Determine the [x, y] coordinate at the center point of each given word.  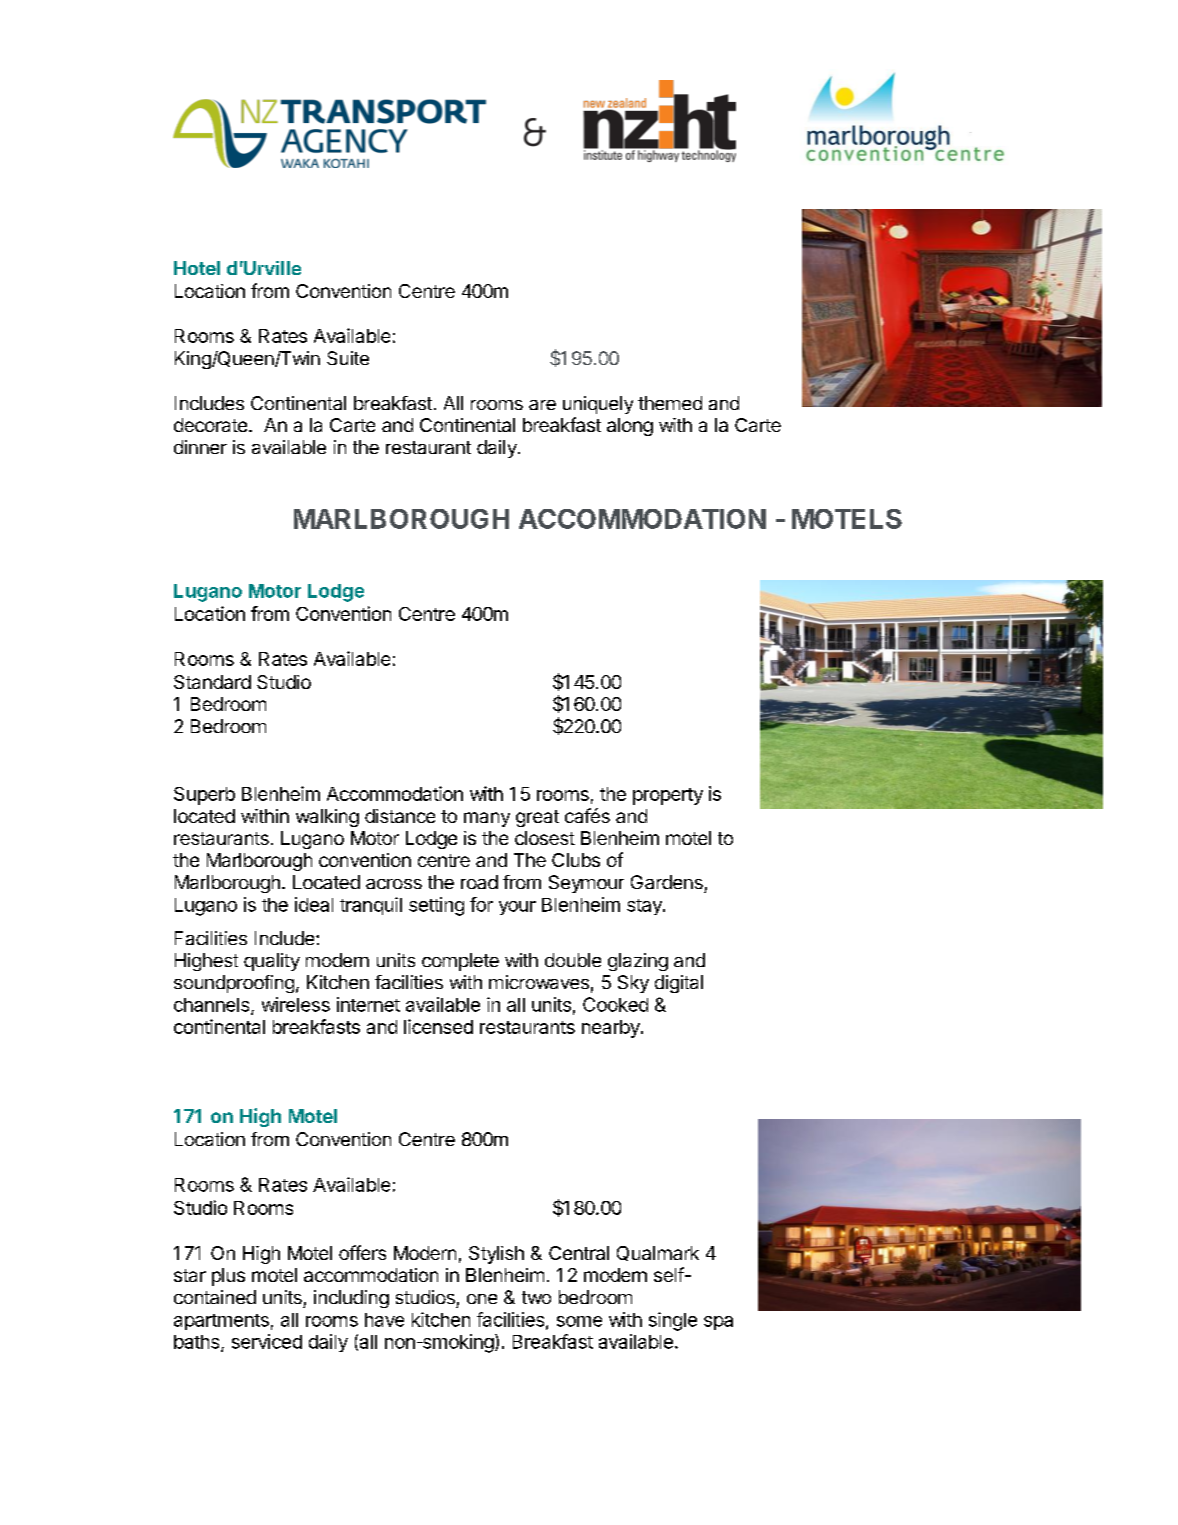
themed [670, 403]
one [482, 1299]
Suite [348, 358]
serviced [267, 1341]
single [673, 1321]
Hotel [197, 268]
